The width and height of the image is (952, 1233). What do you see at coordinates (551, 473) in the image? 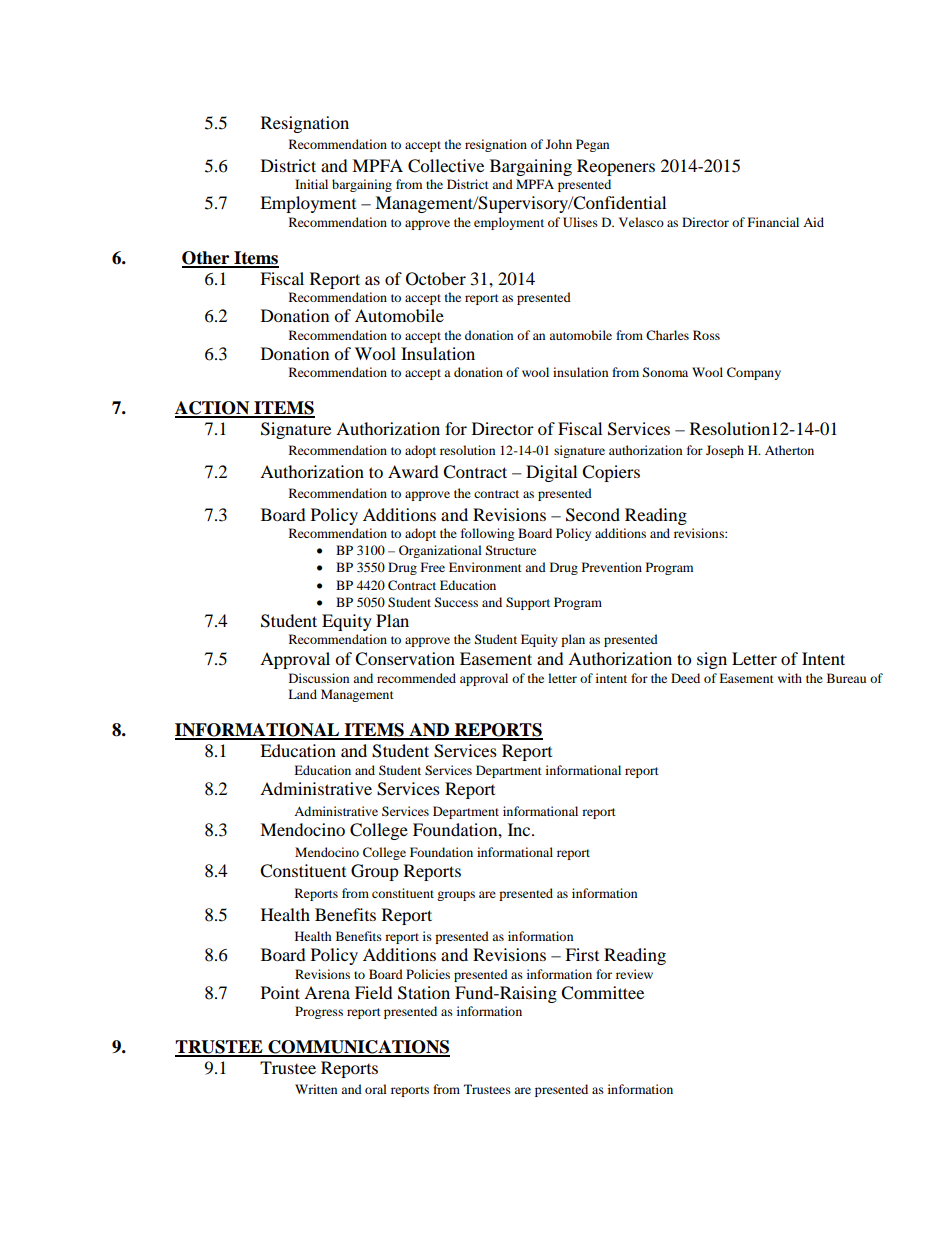
I see `Digital` at bounding box center [551, 473].
